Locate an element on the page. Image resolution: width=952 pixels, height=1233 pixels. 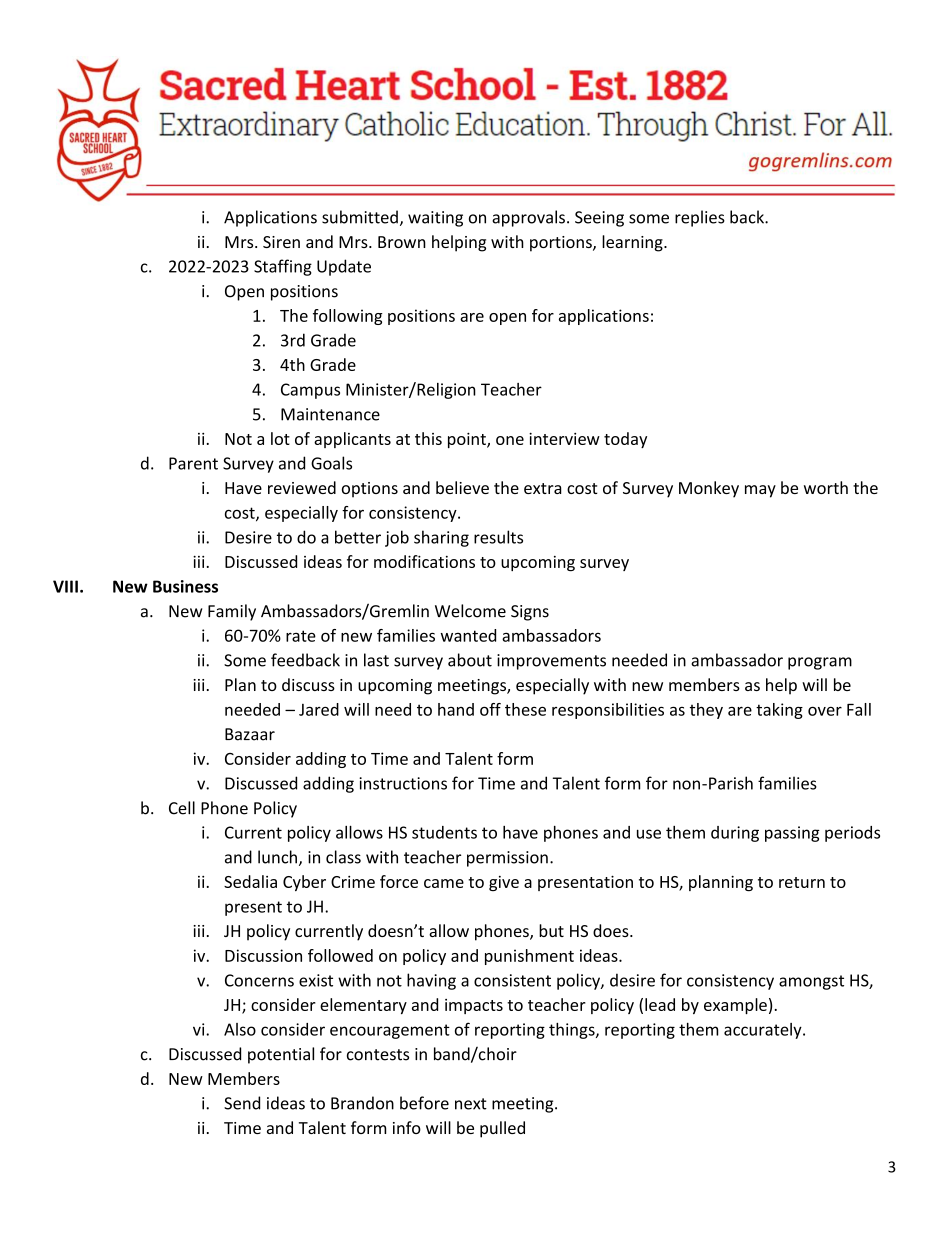
point is located at coordinates (468, 440).
